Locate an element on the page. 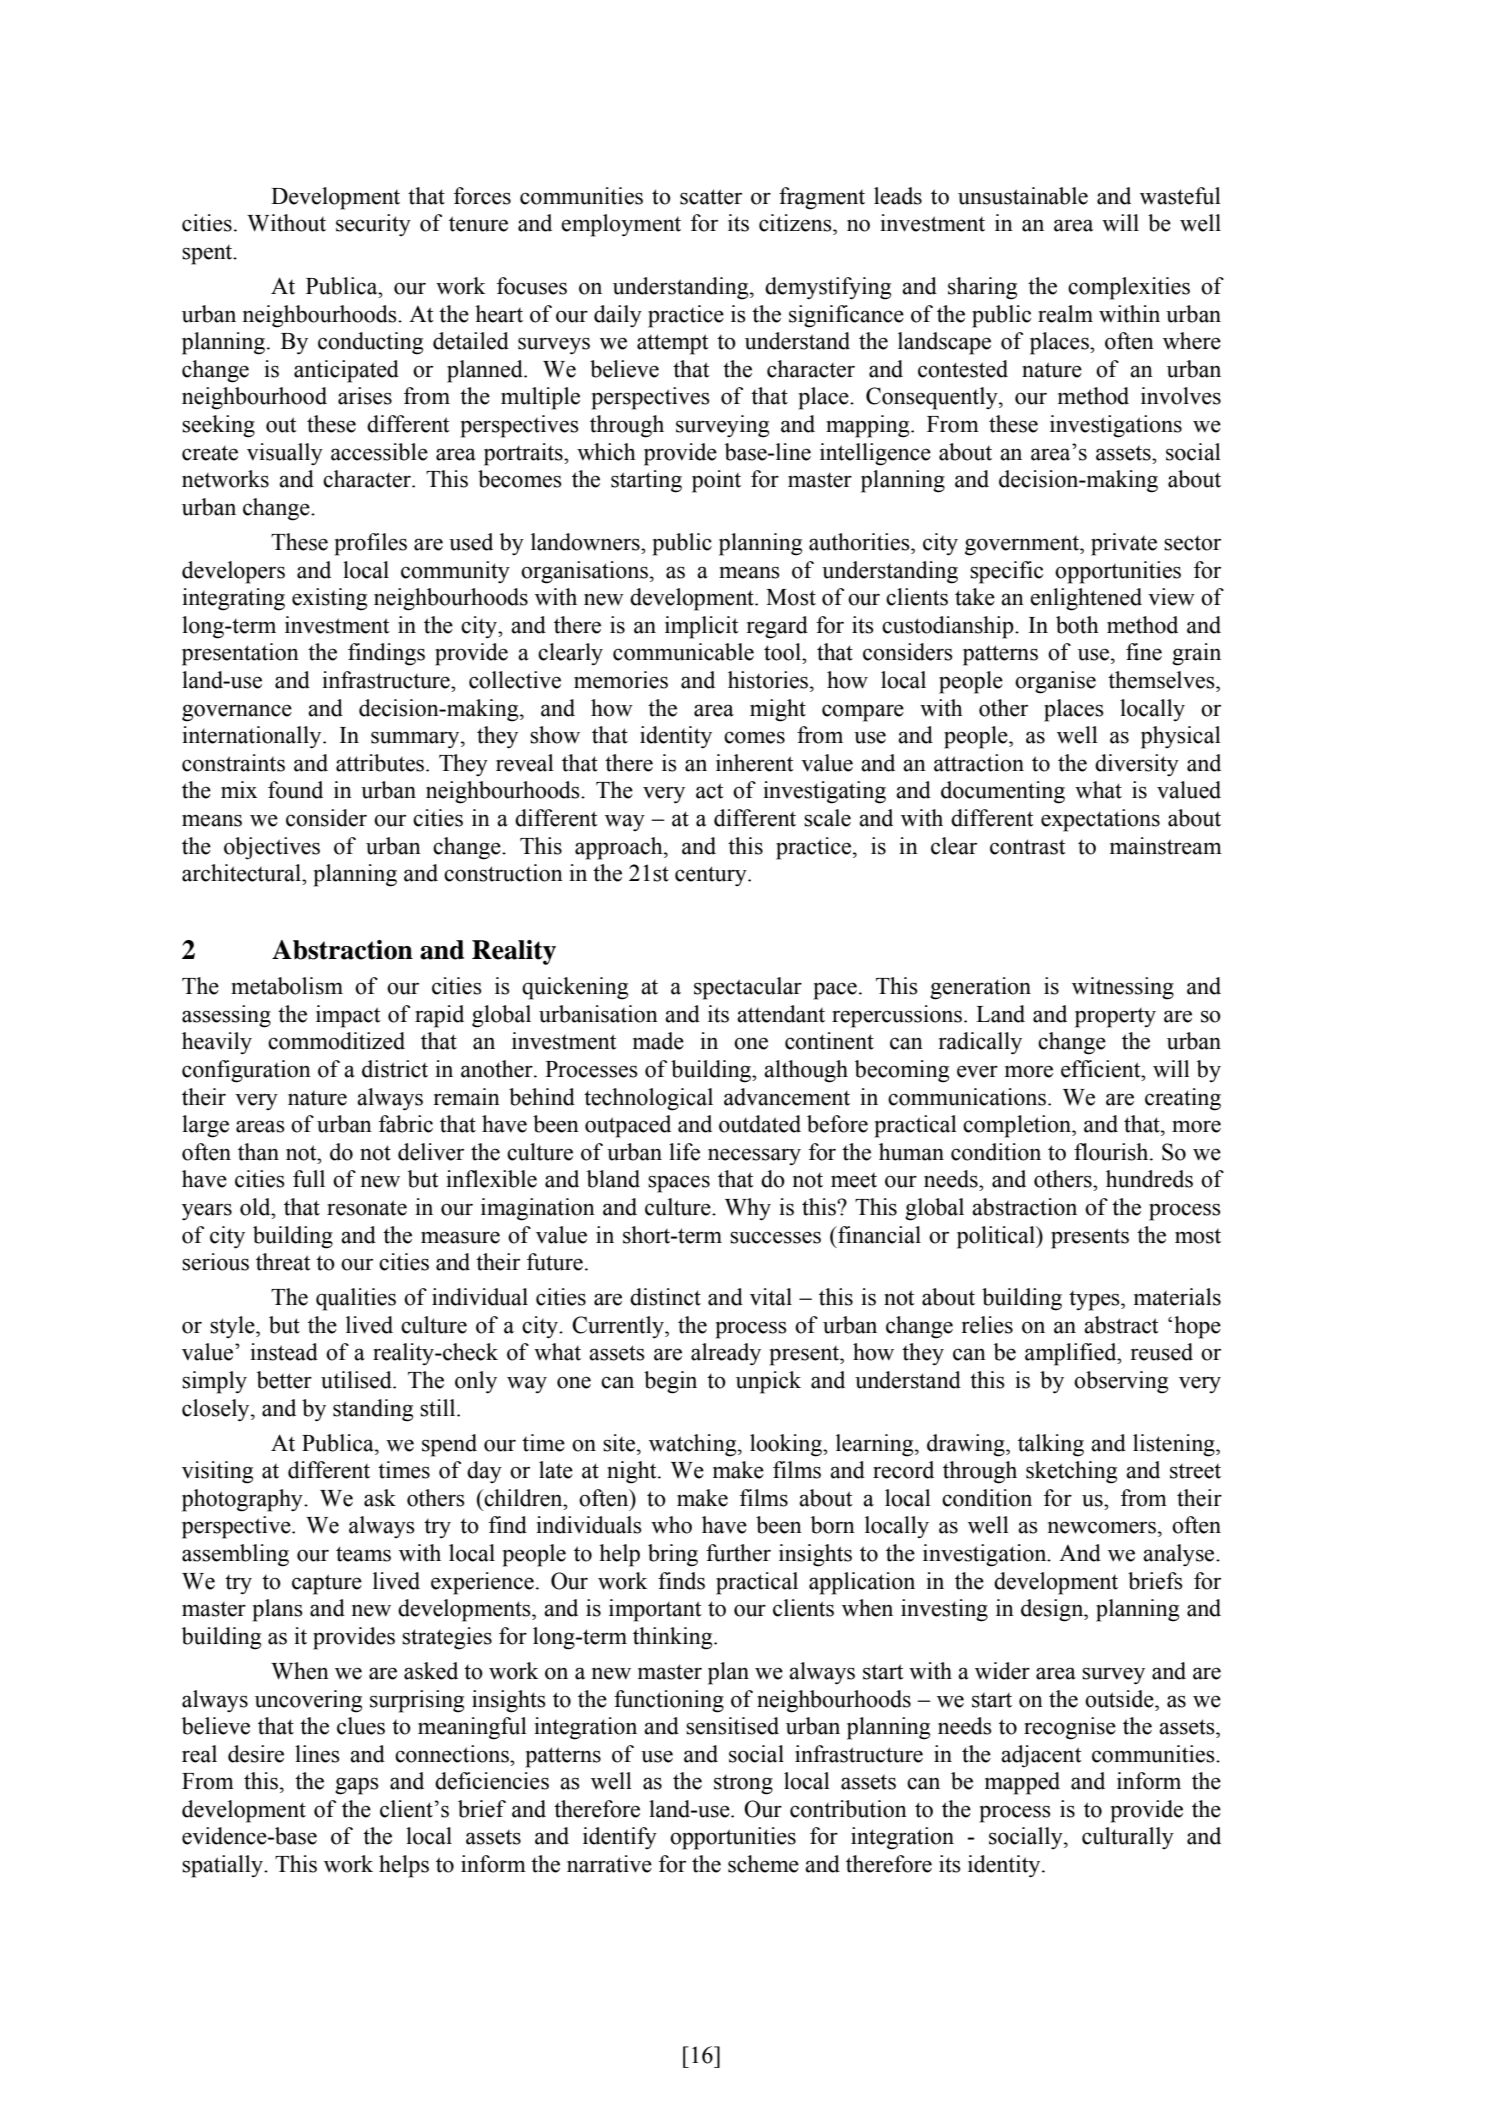 The image size is (1503, 2126). implicit is located at coordinates (702, 627).
